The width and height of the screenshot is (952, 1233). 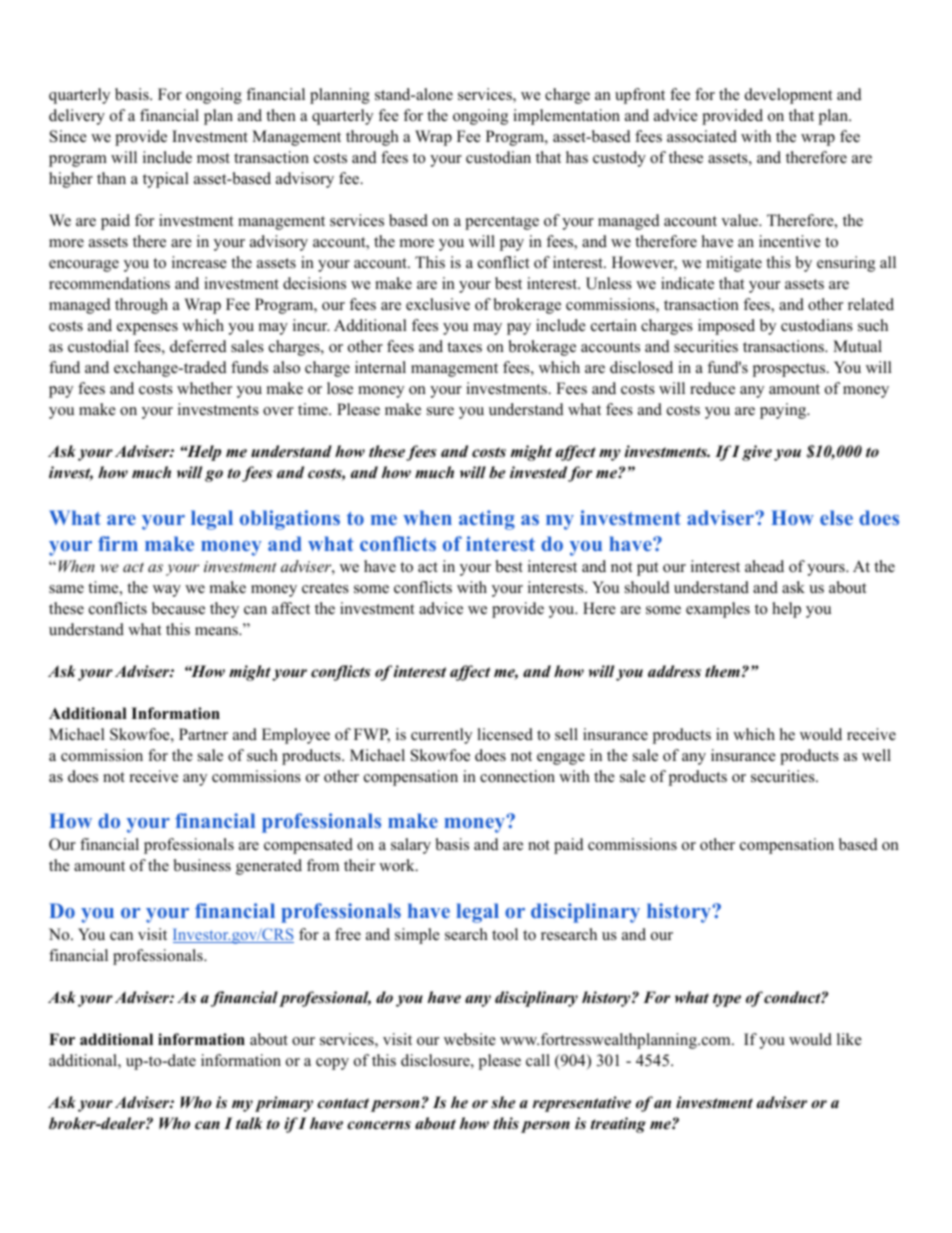 What do you see at coordinates (487, 520) in the screenshot?
I see `acting` at bounding box center [487, 520].
